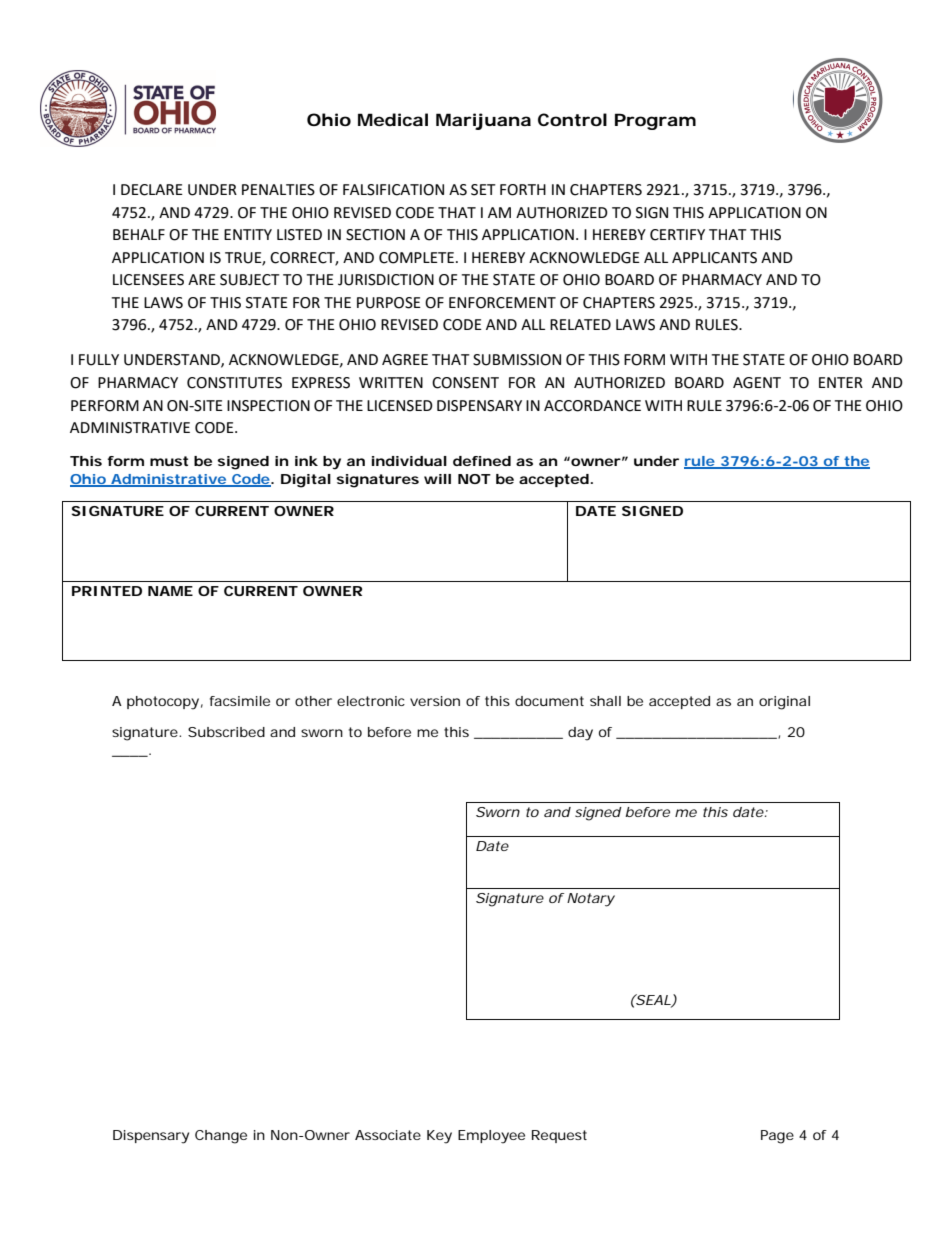  Describe the element at coordinates (221, 1137) in the document. I see `Change` at that location.
